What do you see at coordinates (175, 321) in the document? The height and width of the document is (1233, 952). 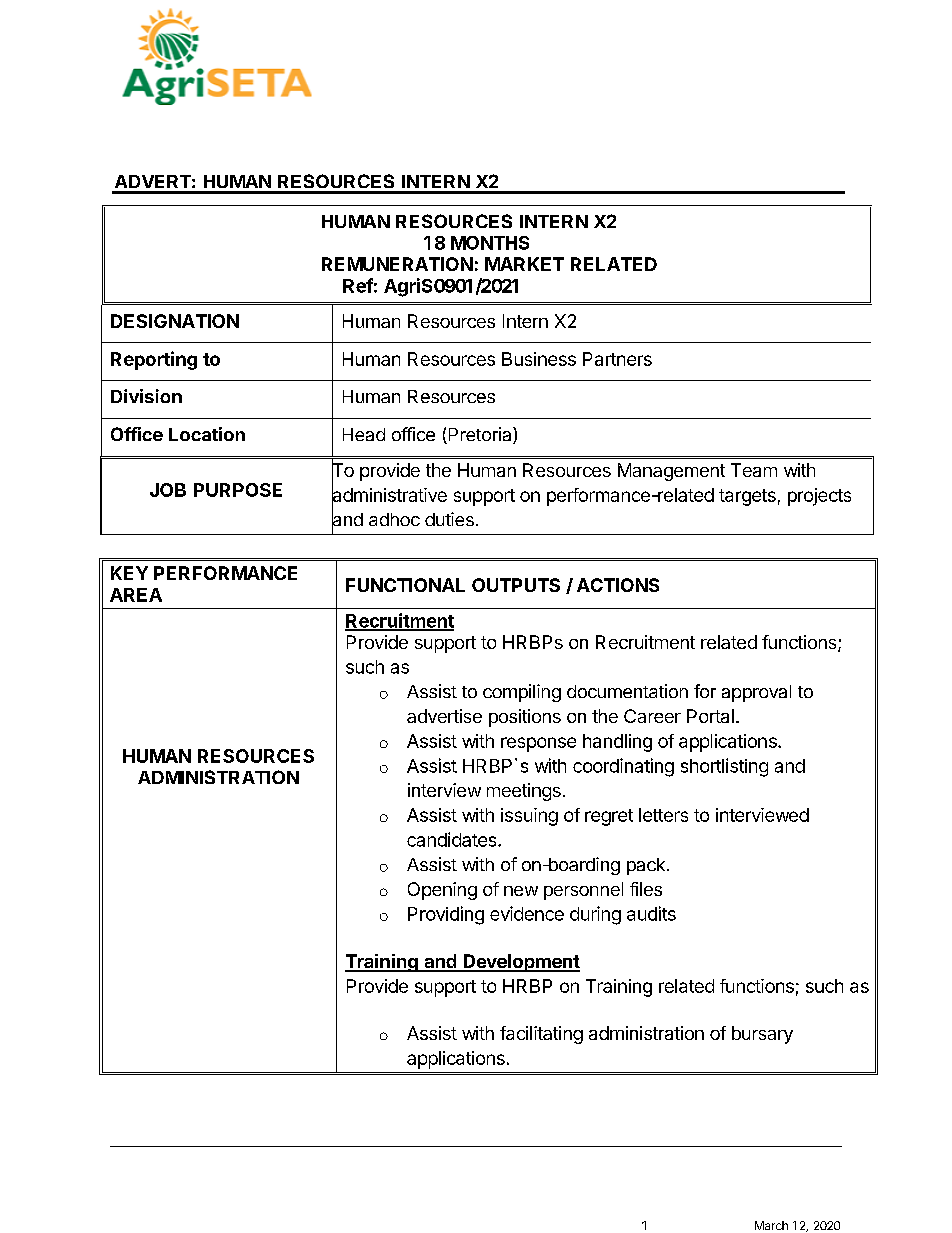 I see `DESIGNATION` at bounding box center [175, 321].
